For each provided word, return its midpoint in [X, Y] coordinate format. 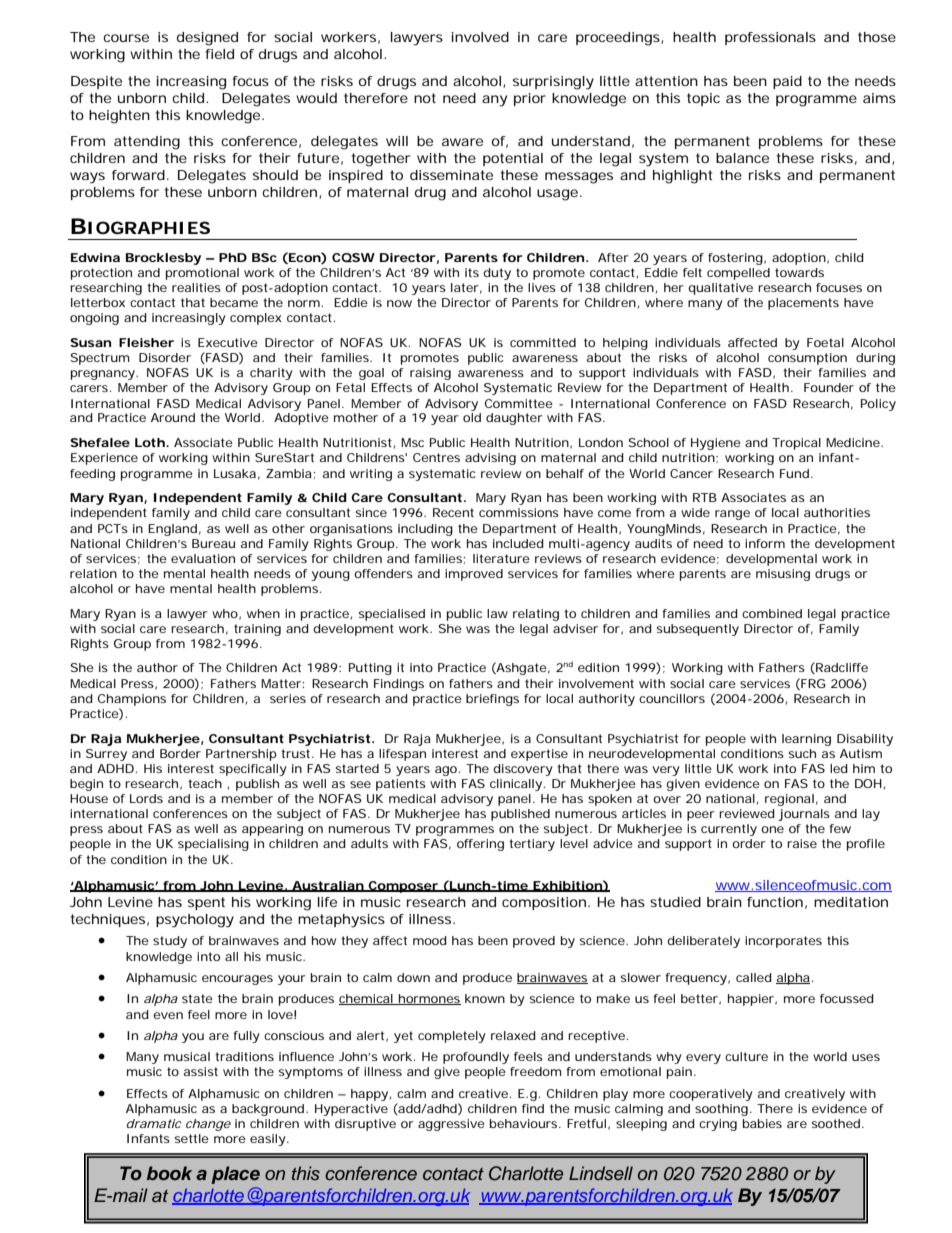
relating [536, 615]
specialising [213, 845]
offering [480, 845]
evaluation [203, 558]
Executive [228, 342]
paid [787, 82]
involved [480, 37]
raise [802, 843]
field [220, 54]
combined [772, 613]
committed [543, 342]
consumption [807, 359]
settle [192, 1138]
